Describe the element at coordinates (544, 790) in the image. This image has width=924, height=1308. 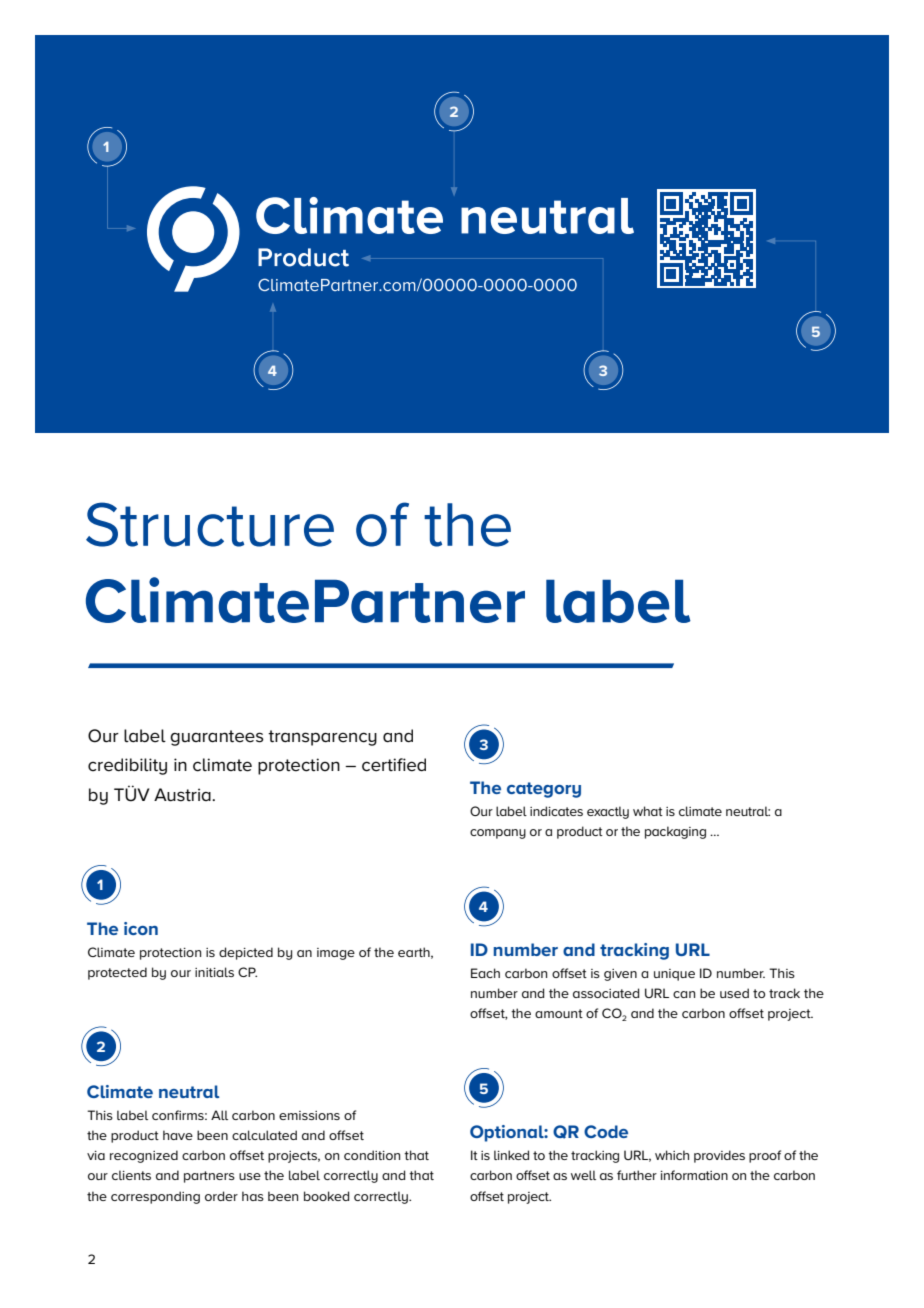
I see `category` at that location.
